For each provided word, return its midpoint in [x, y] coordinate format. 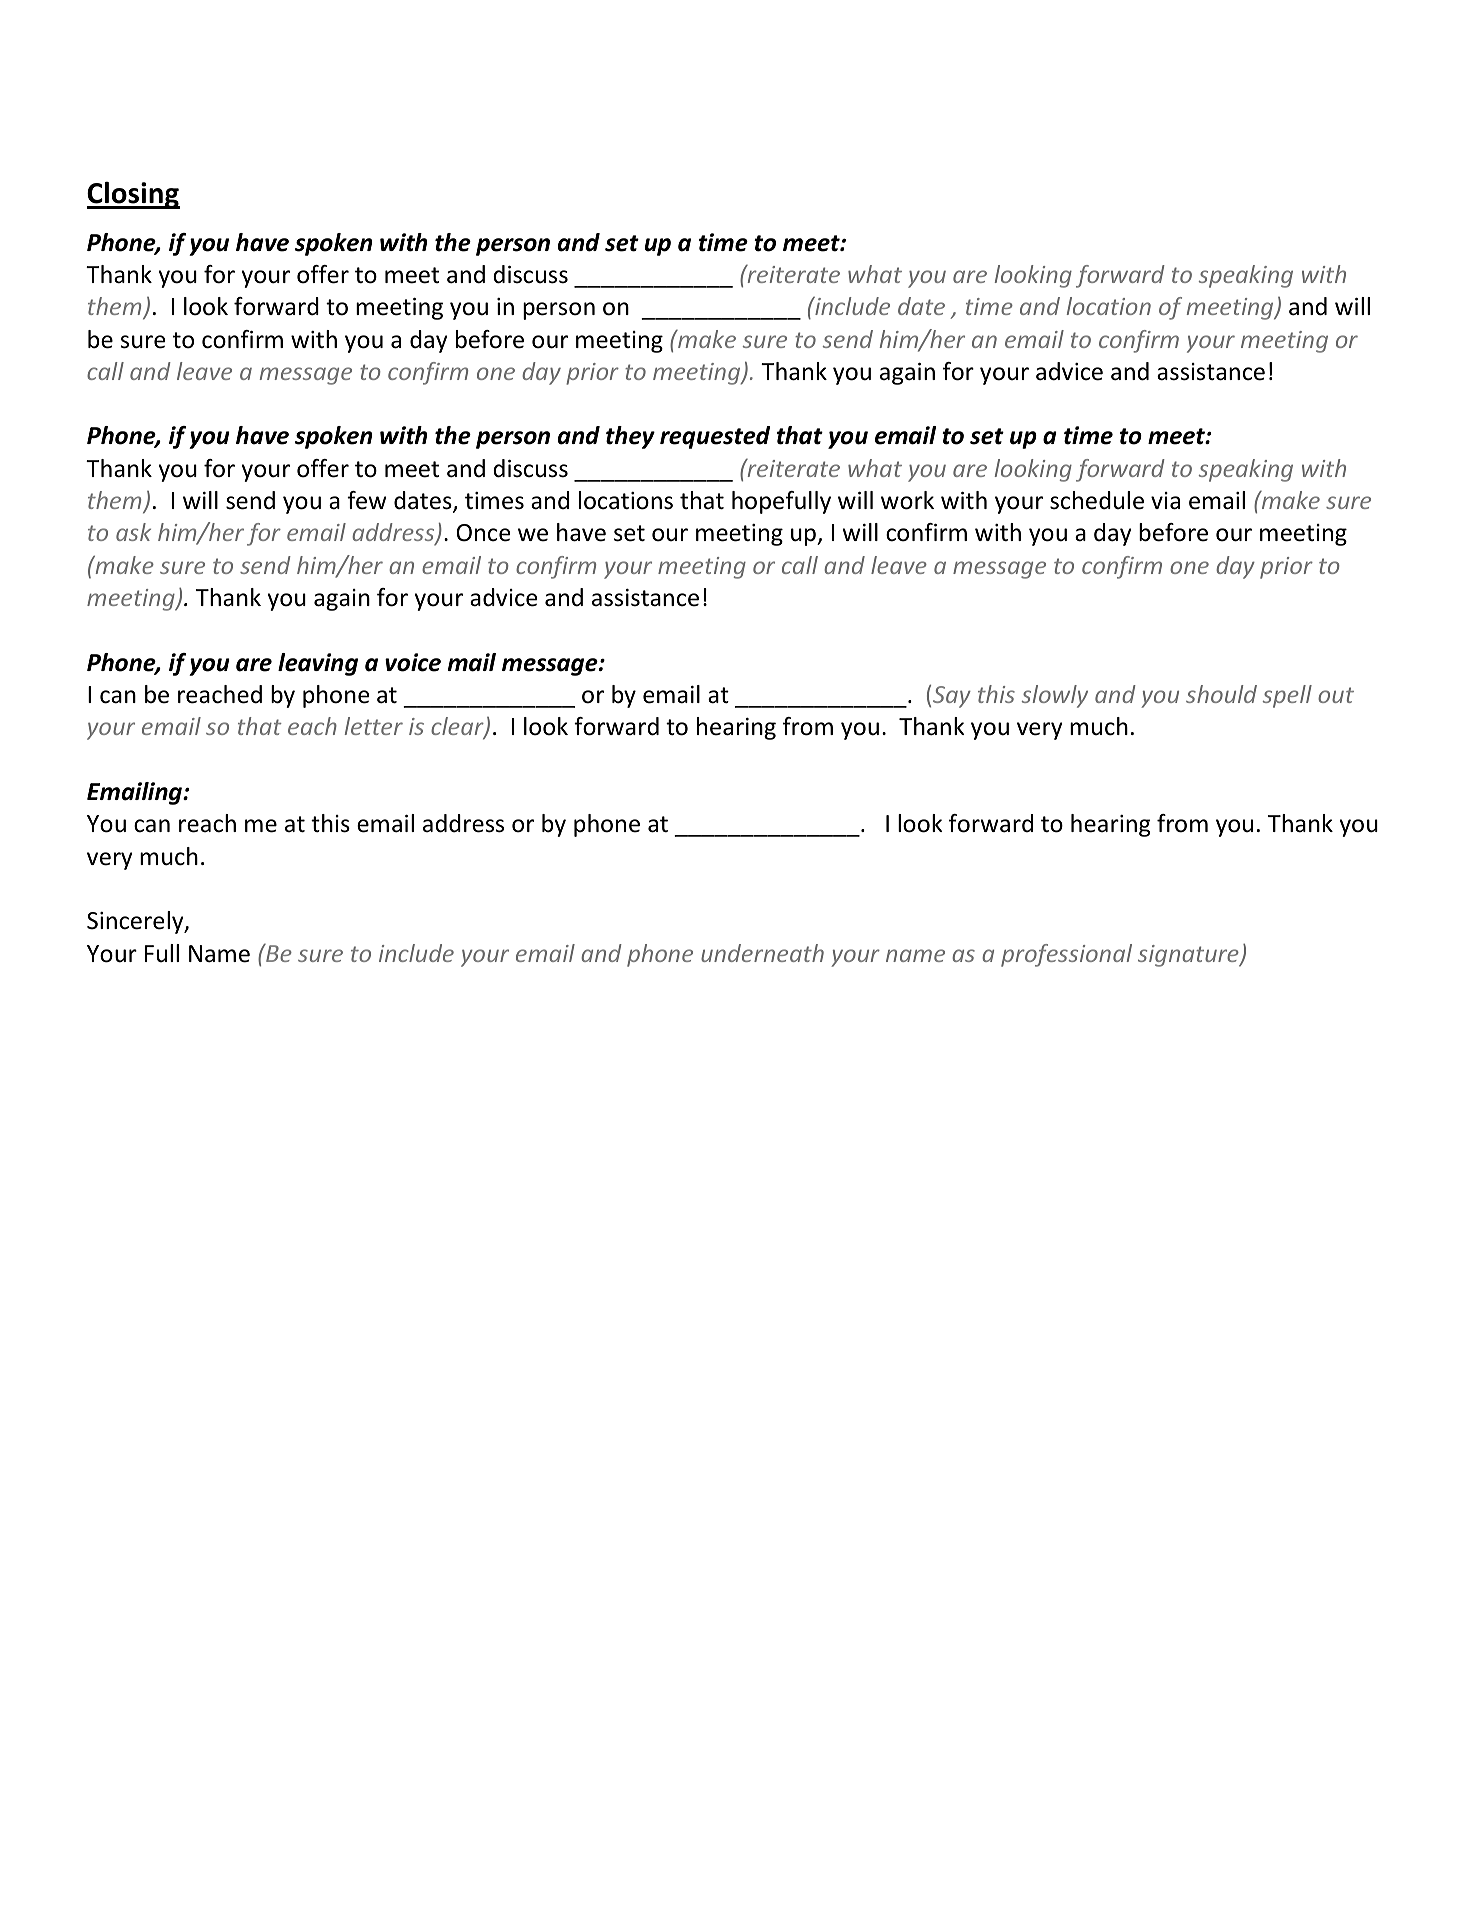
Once [483, 533]
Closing [133, 195]
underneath [762, 953]
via [1165, 501]
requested [715, 437]
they [630, 437]
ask [133, 532]
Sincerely [136, 922]
